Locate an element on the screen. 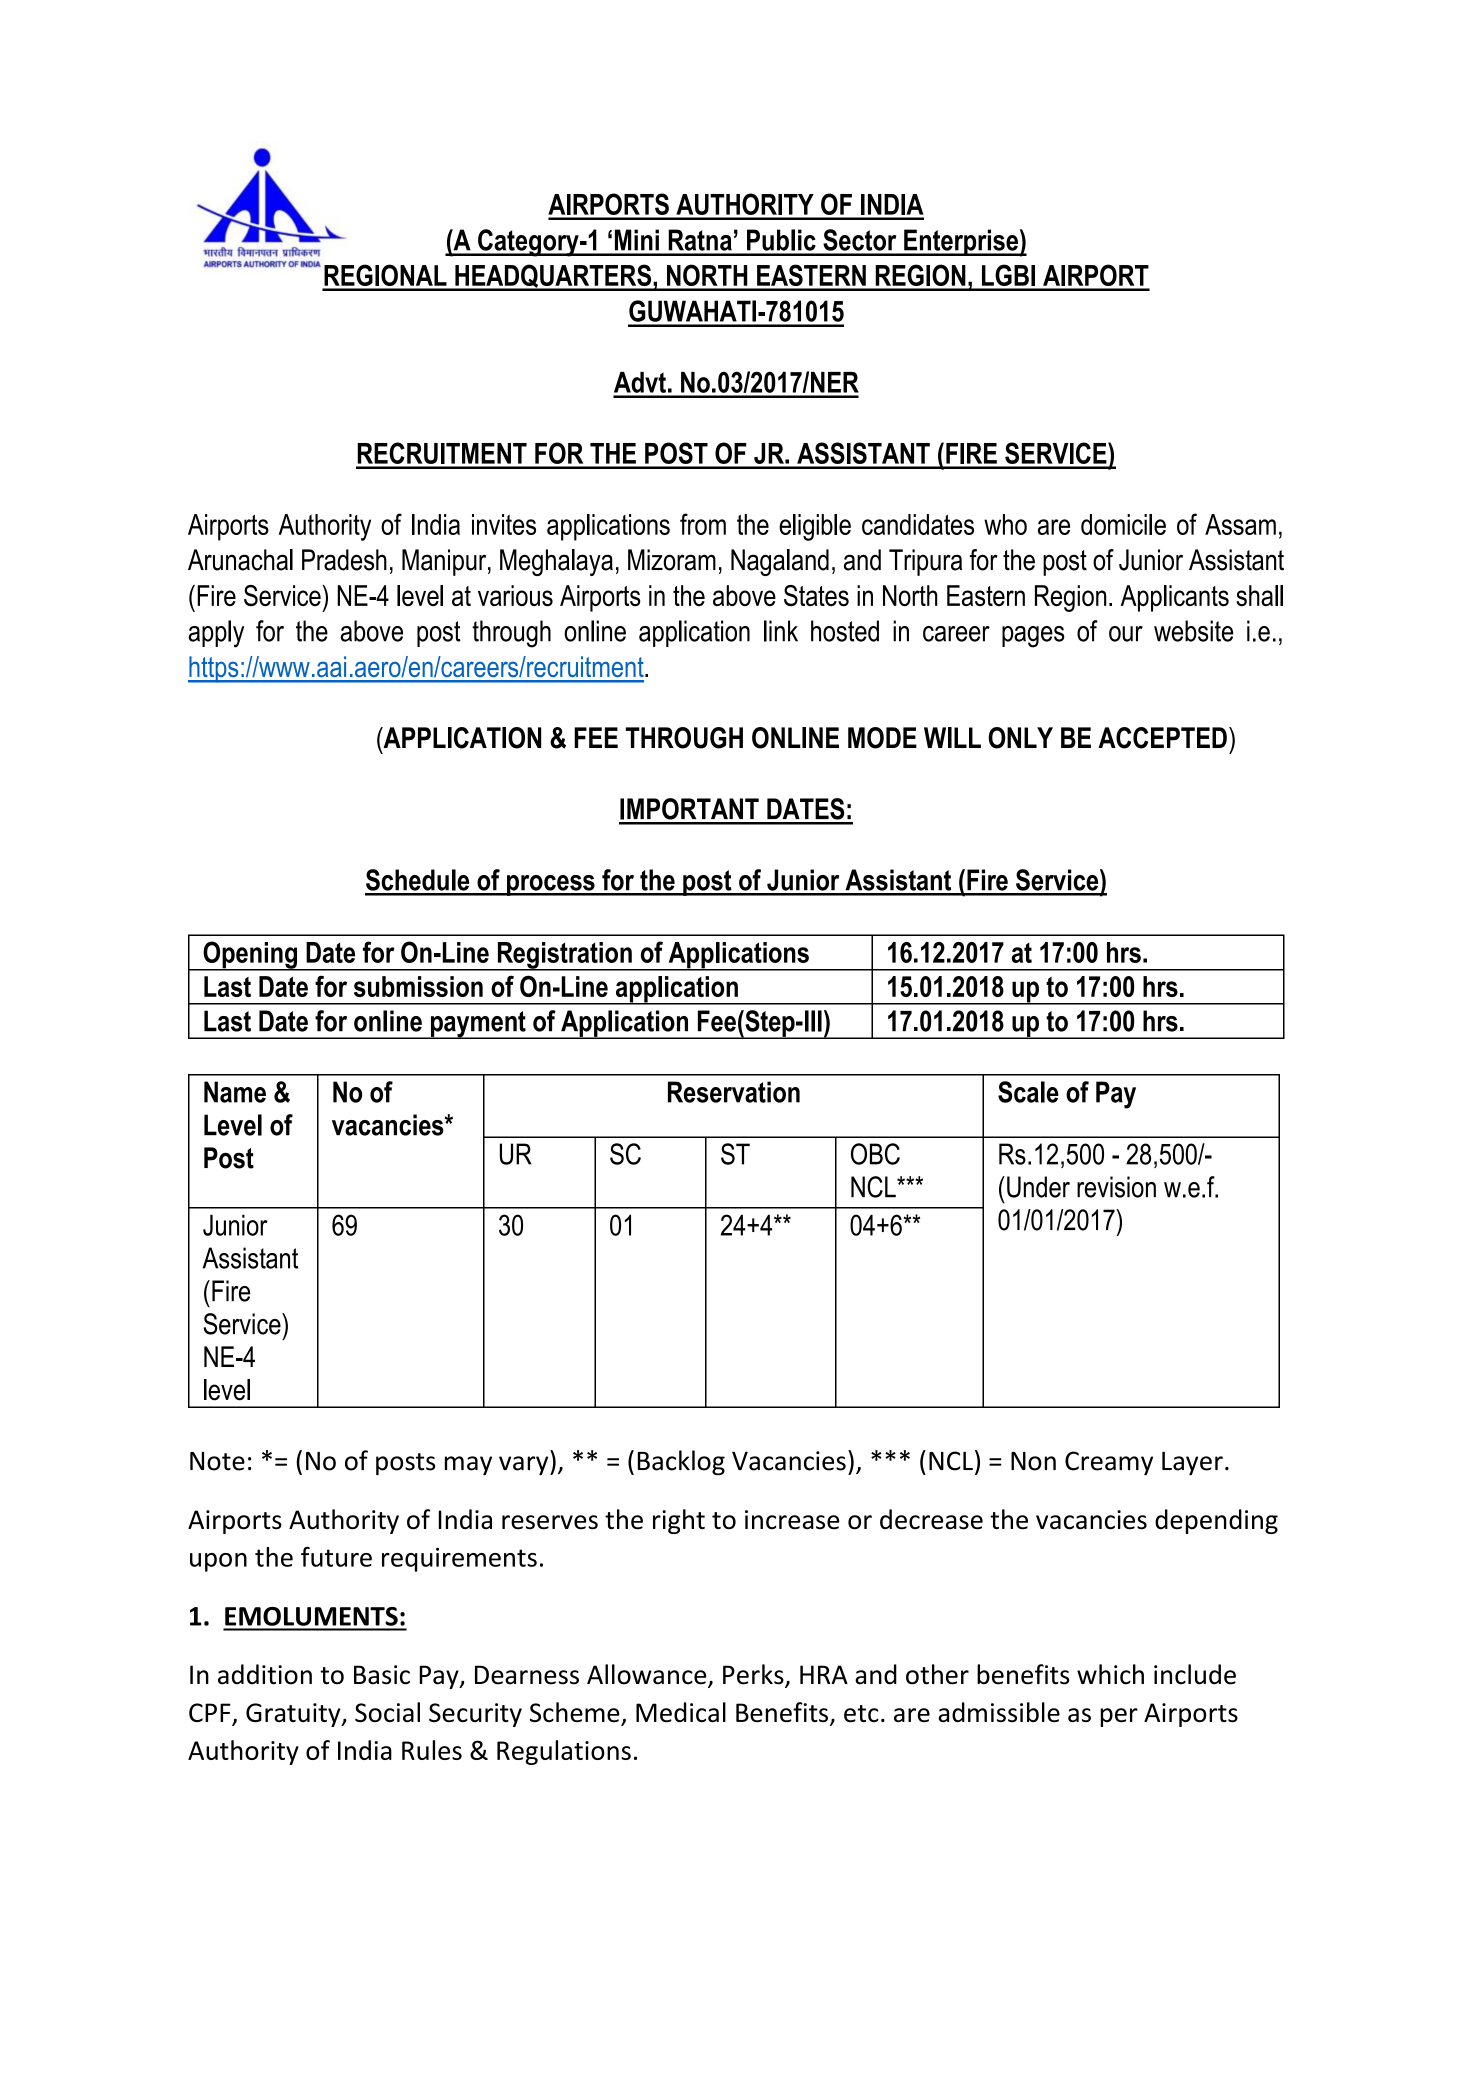 The image size is (1472, 2094). domicile is located at coordinates (1123, 524).
